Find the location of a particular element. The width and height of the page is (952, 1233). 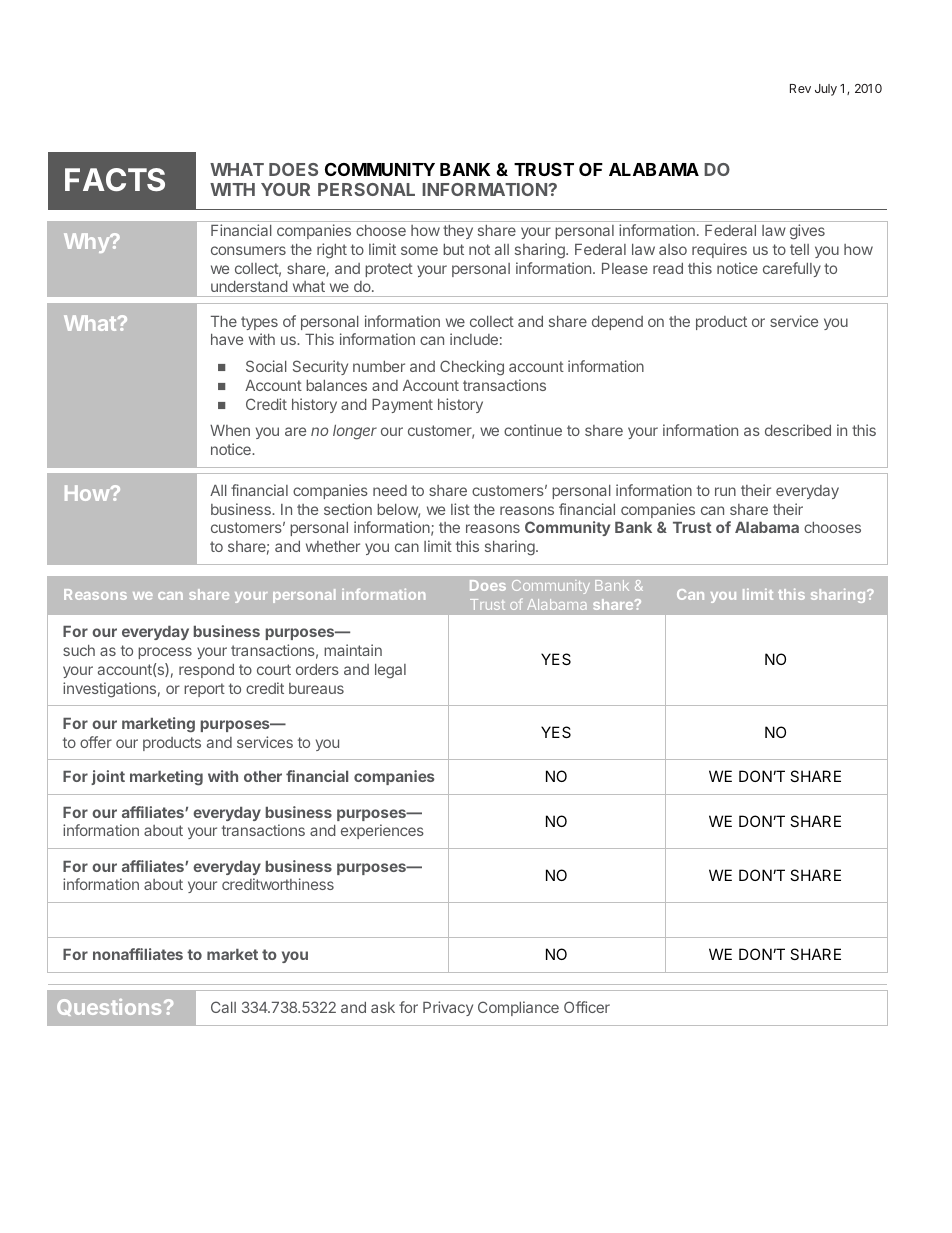

joint is located at coordinates (108, 777).
